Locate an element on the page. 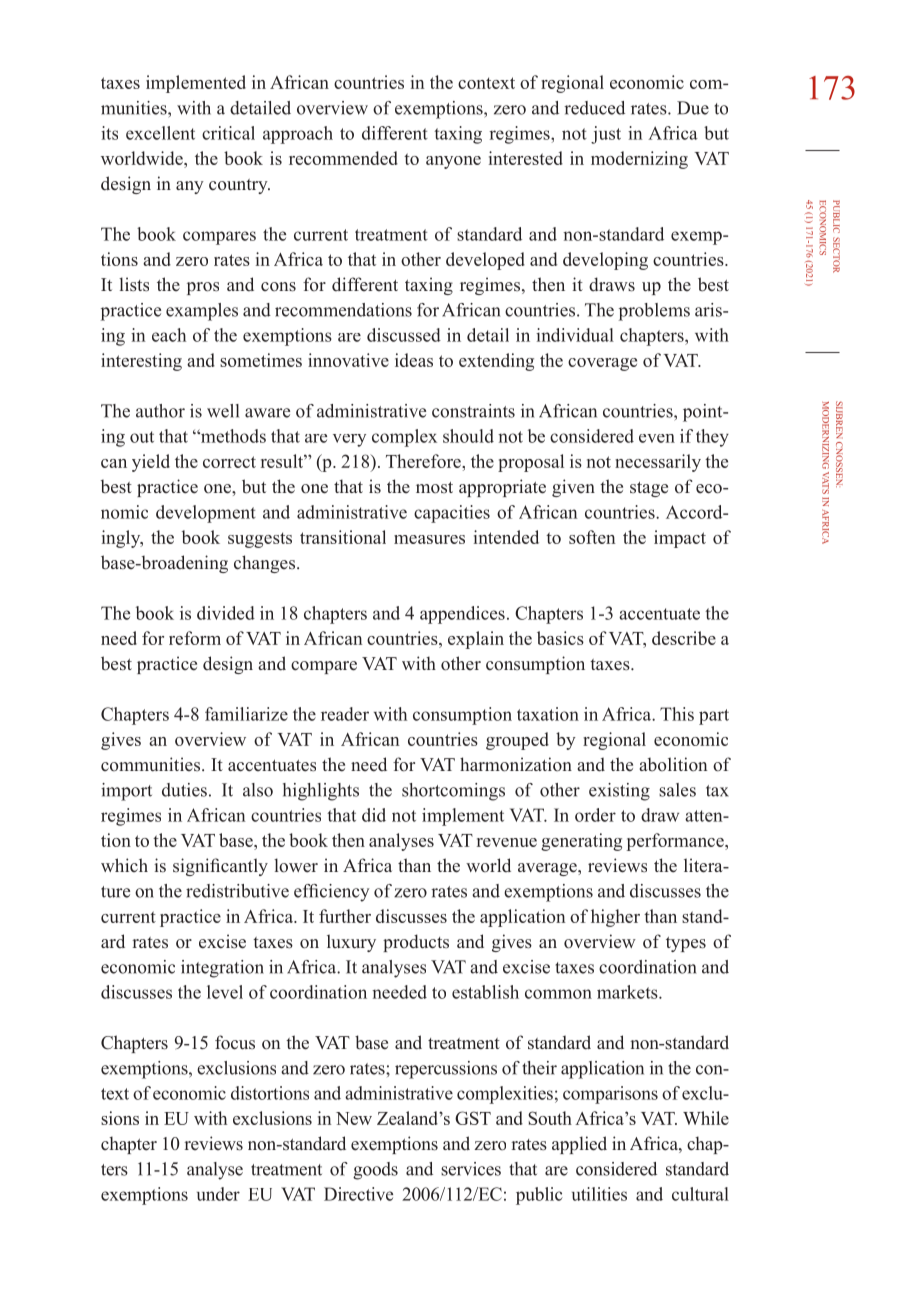  just is located at coordinates (606, 135).
